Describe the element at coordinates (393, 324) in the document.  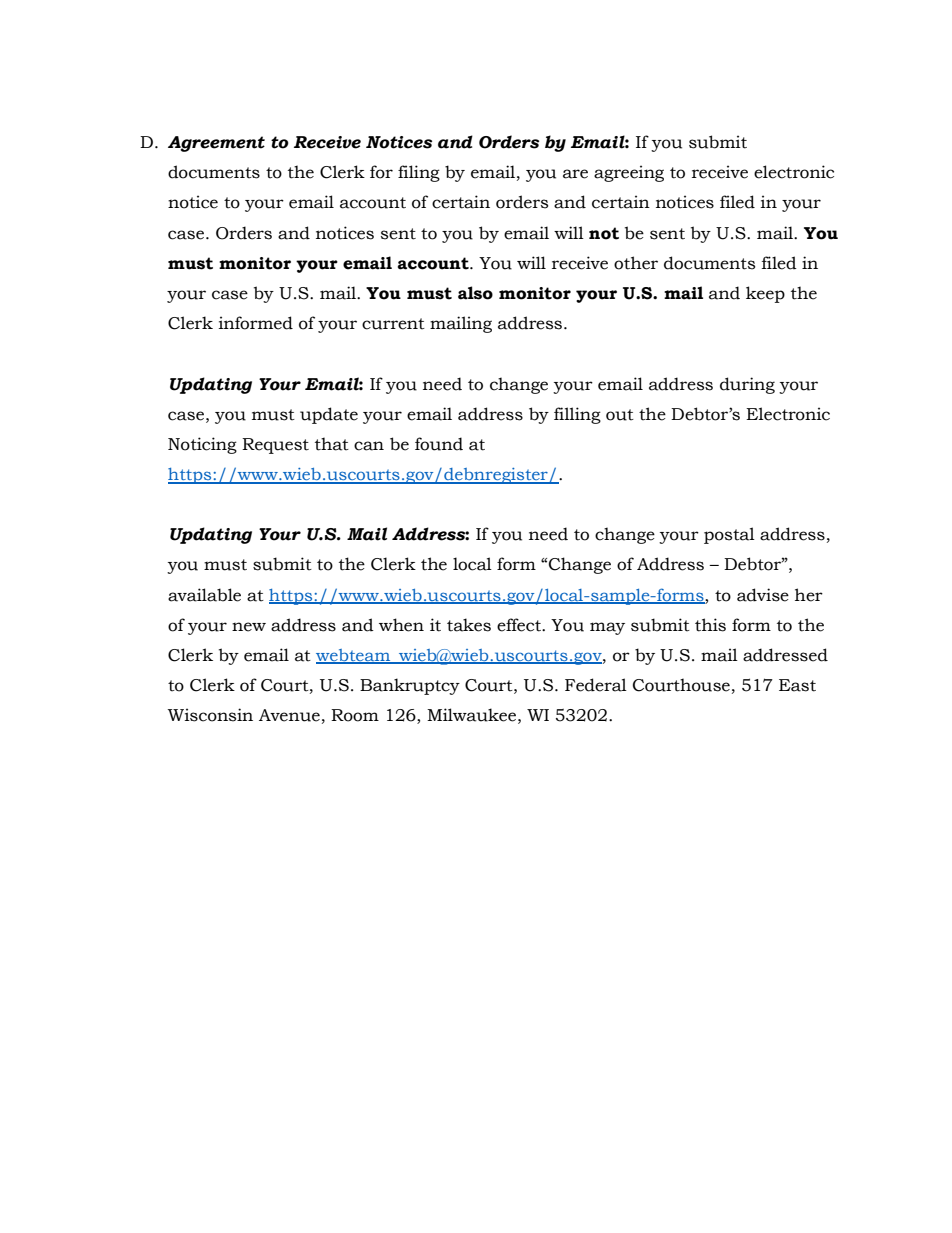
I see `current` at that location.
